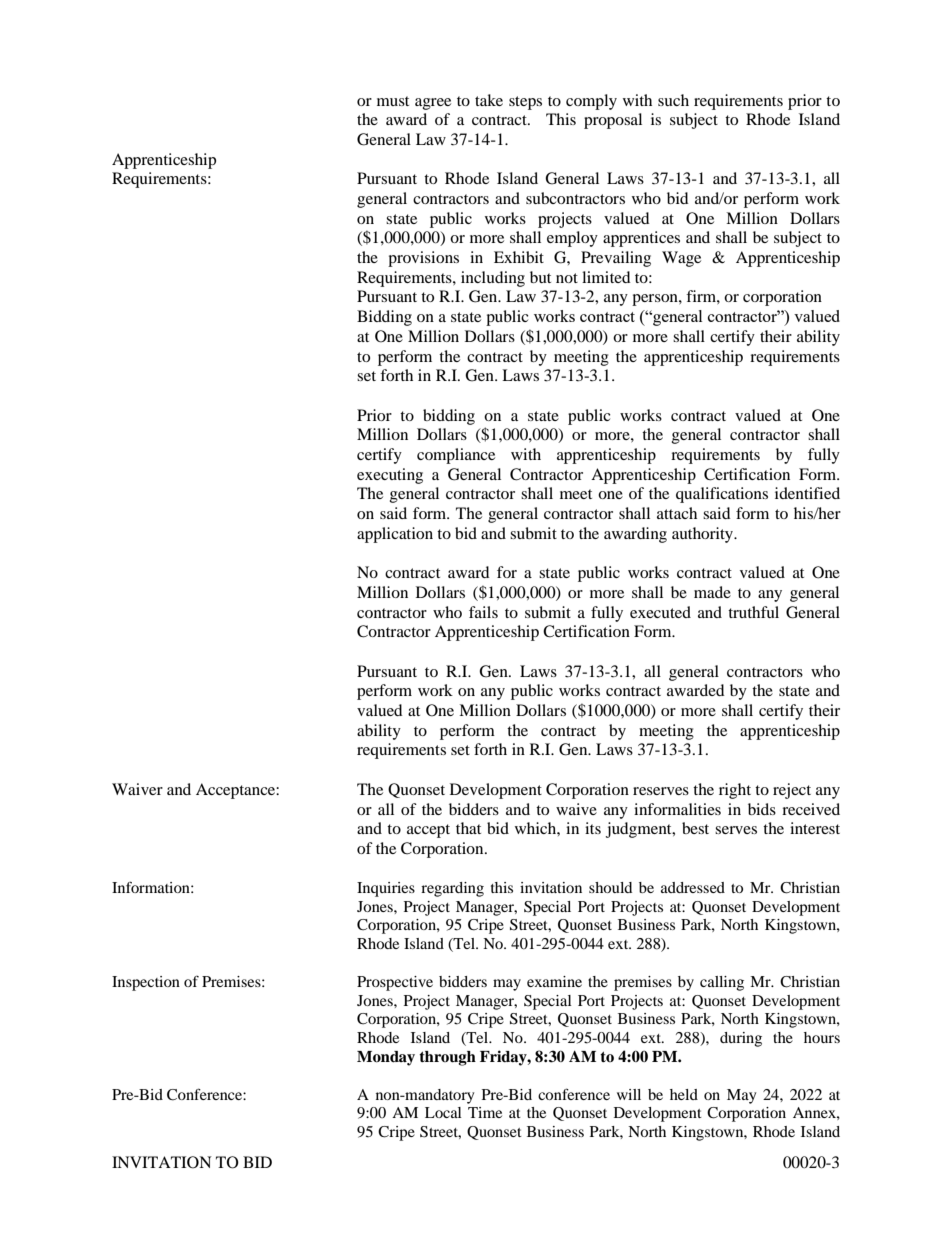 This page has height=1233, width=952. I want to click on Inspection, so click(146, 983).
